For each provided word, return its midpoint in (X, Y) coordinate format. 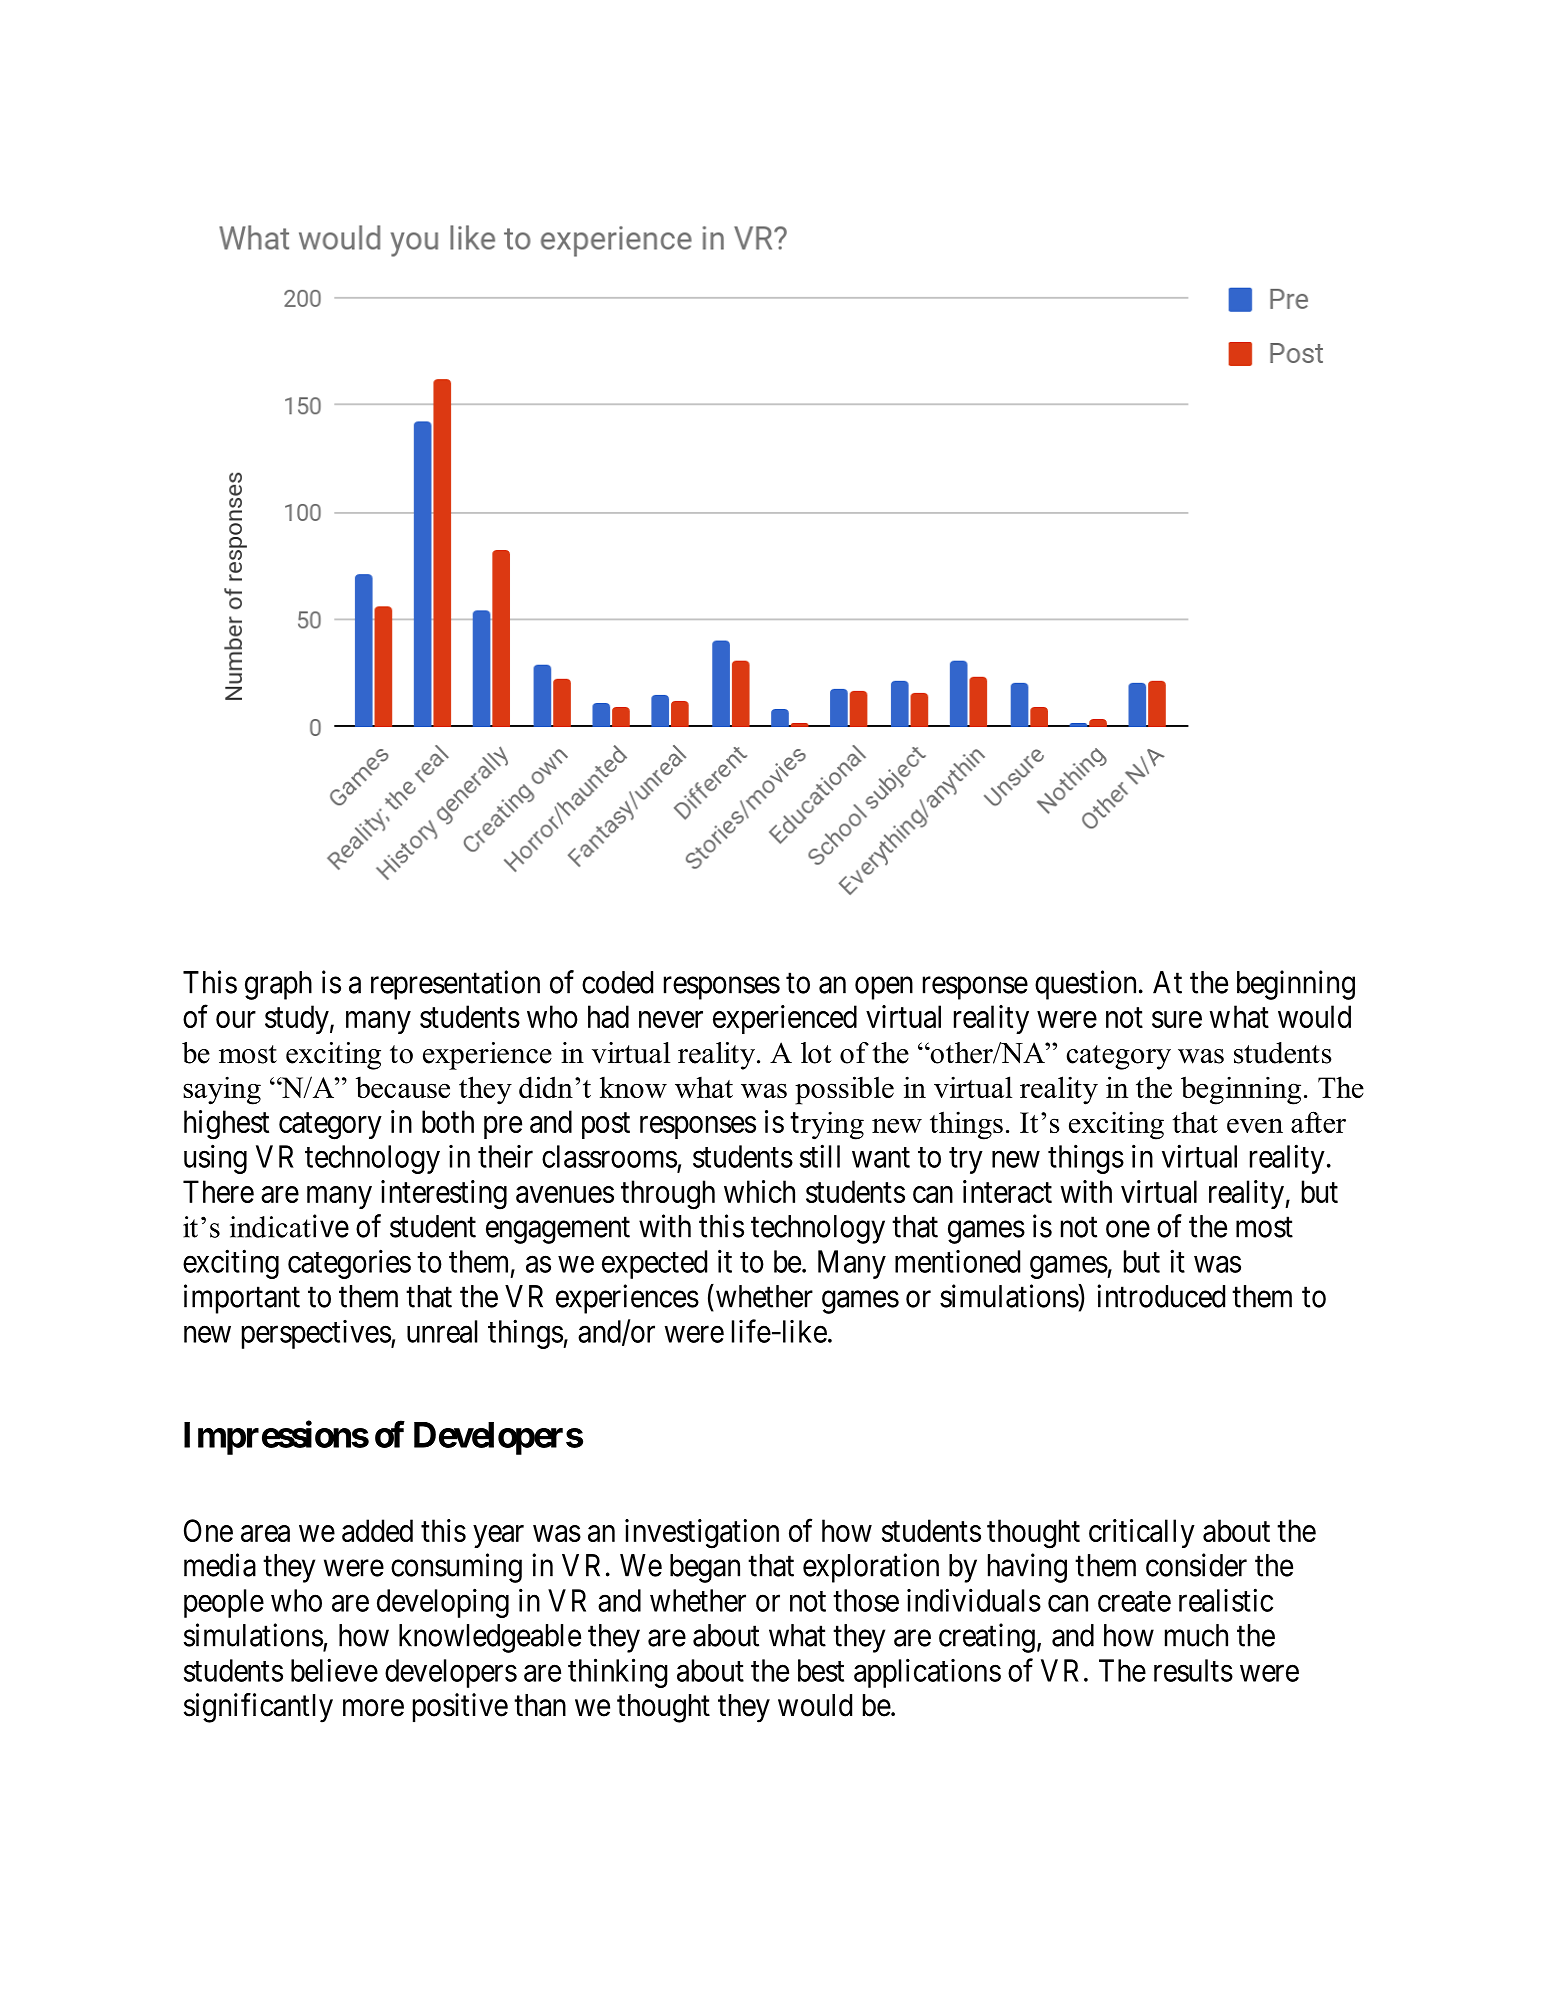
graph (278, 985)
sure (1177, 1019)
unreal (442, 1331)
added (377, 1530)
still (820, 1156)
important (242, 1299)
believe (334, 1670)
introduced (1161, 1296)
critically (1142, 1533)
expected (654, 1264)
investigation (702, 1534)
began (705, 1568)
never (671, 1019)
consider (1196, 1565)
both (448, 1121)
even (1255, 1125)
